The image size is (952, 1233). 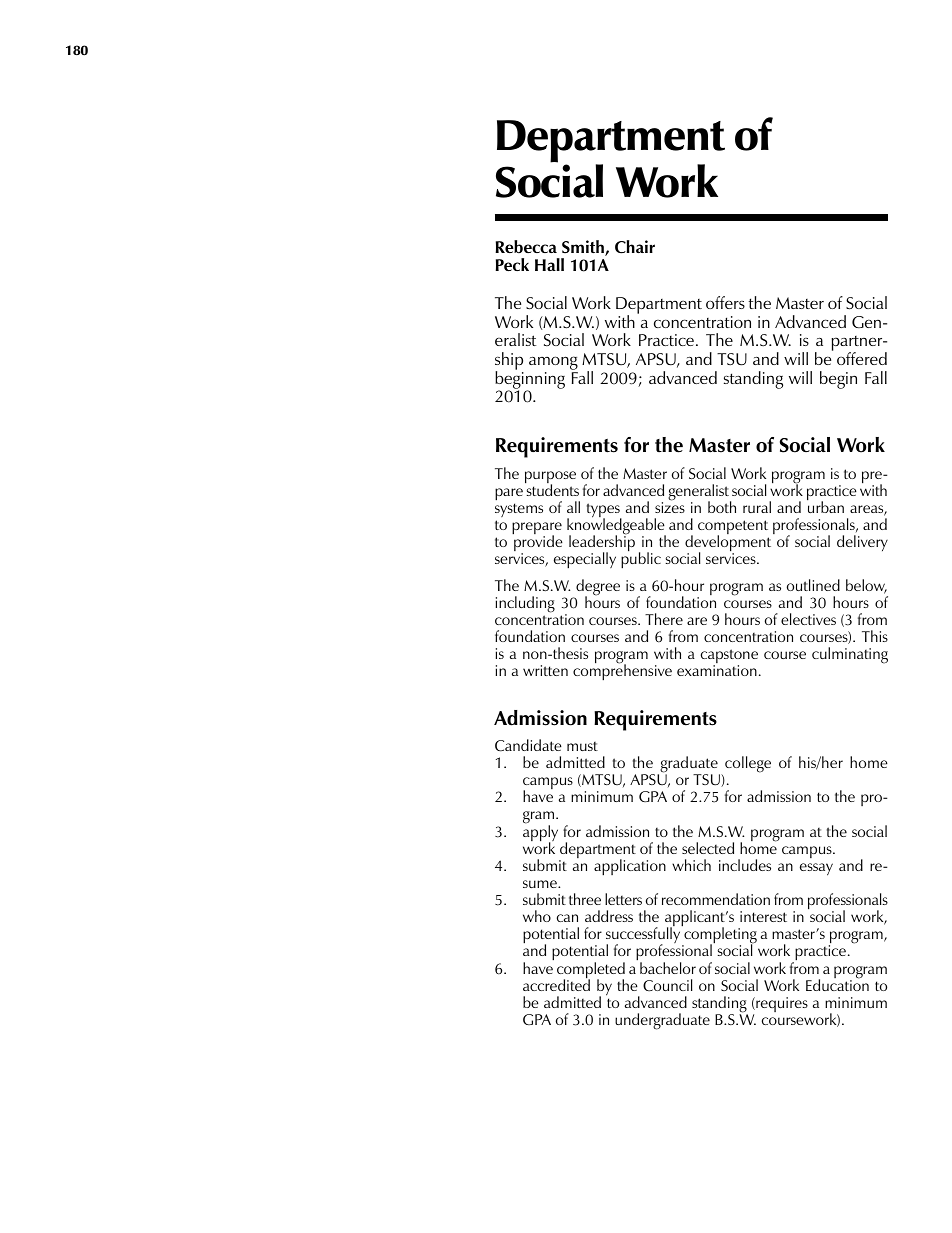 What do you see at coordinates (725, 302) in the document?
I see `offers` at bounding box center [725, 302].
